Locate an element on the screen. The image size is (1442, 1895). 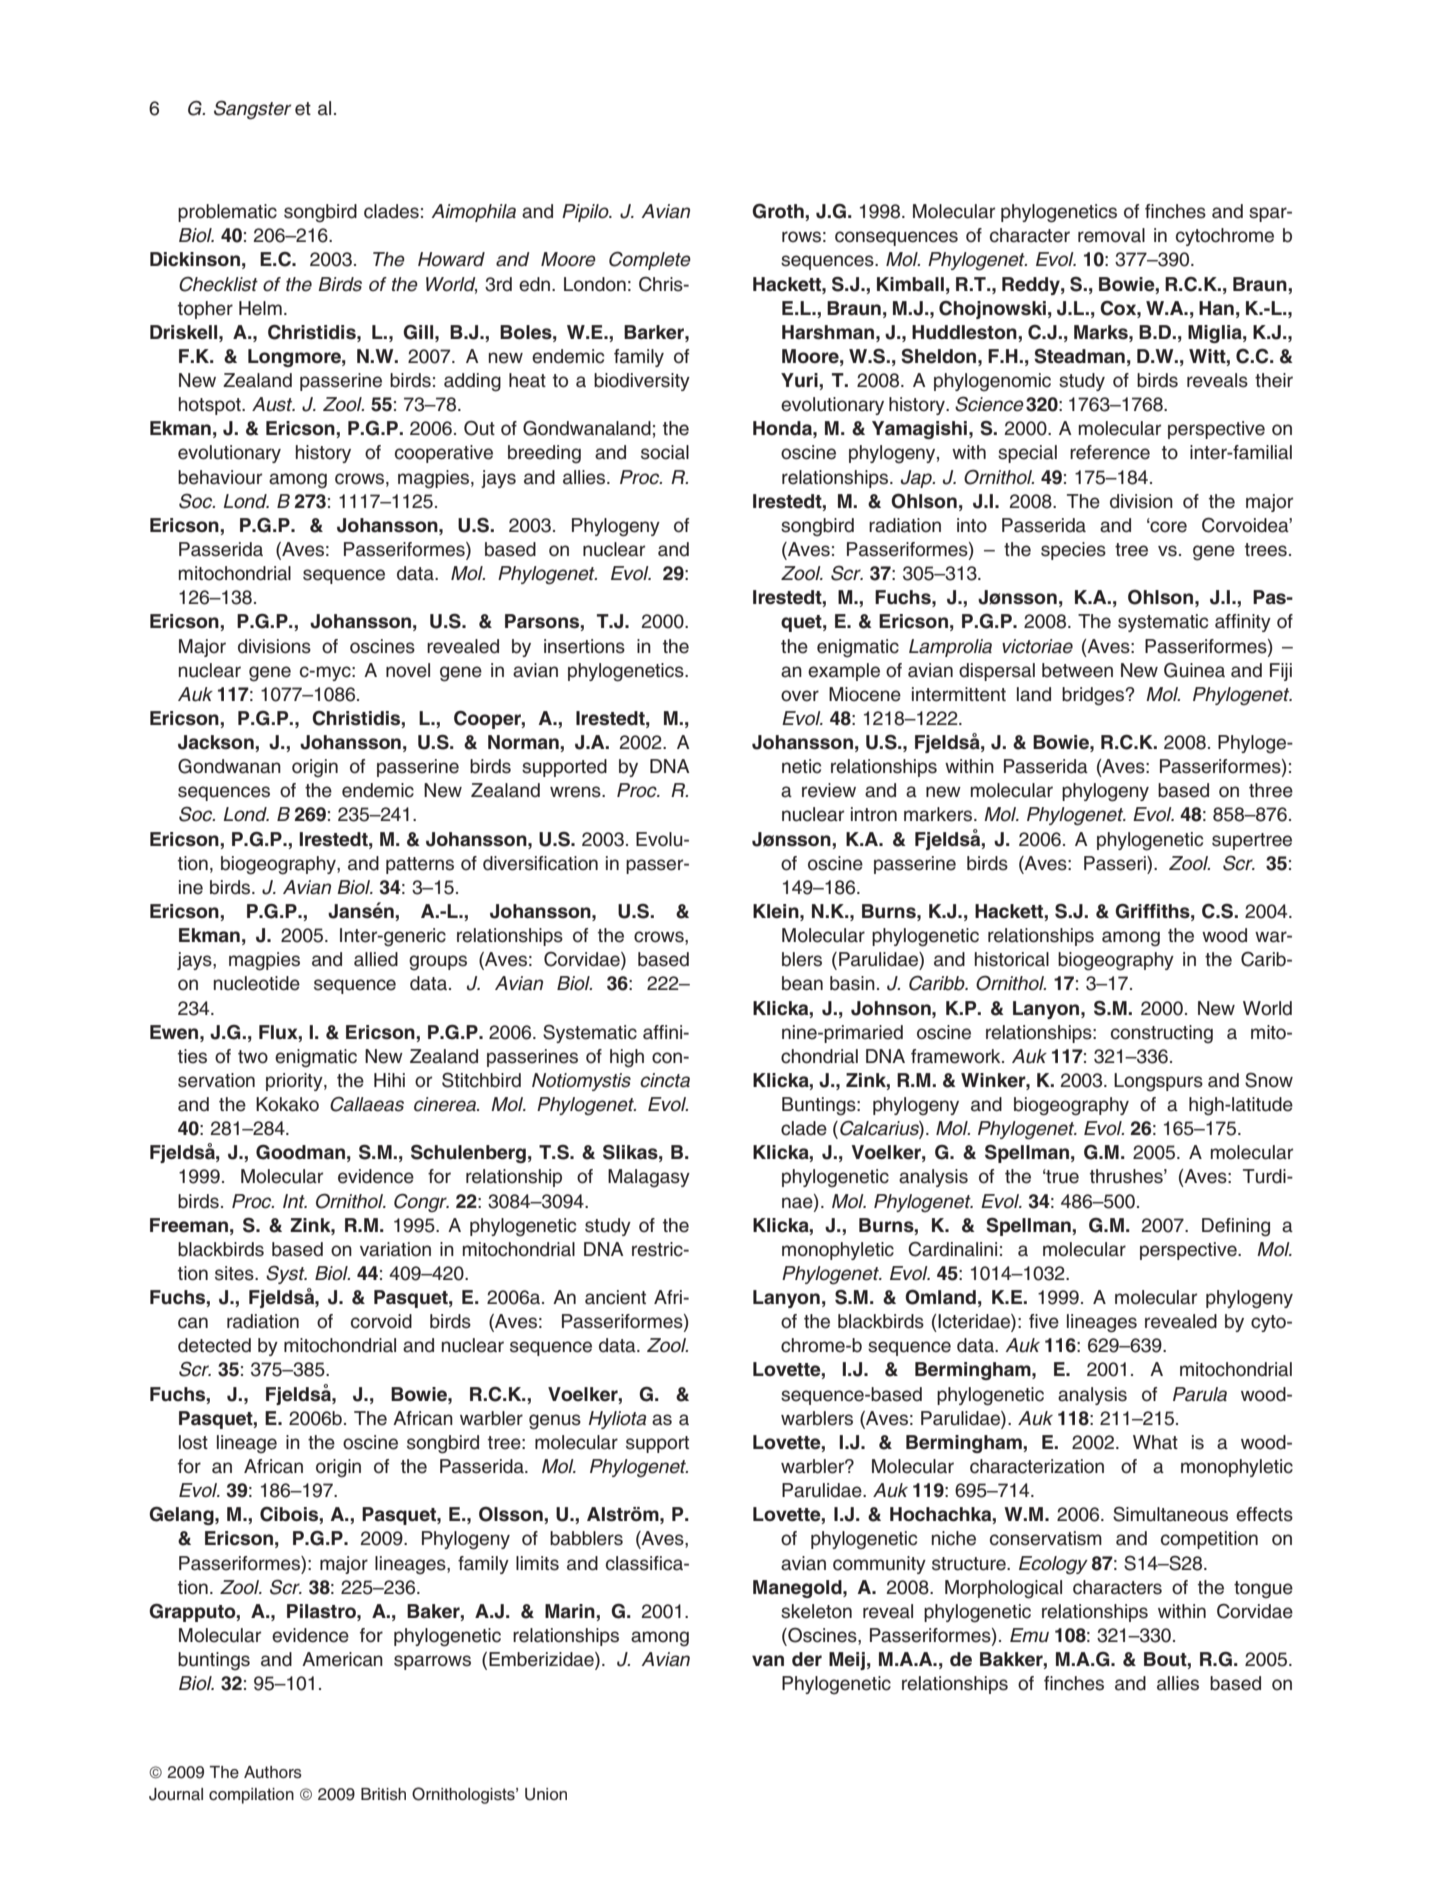
Checklist is located at coordinates (218, 284).
